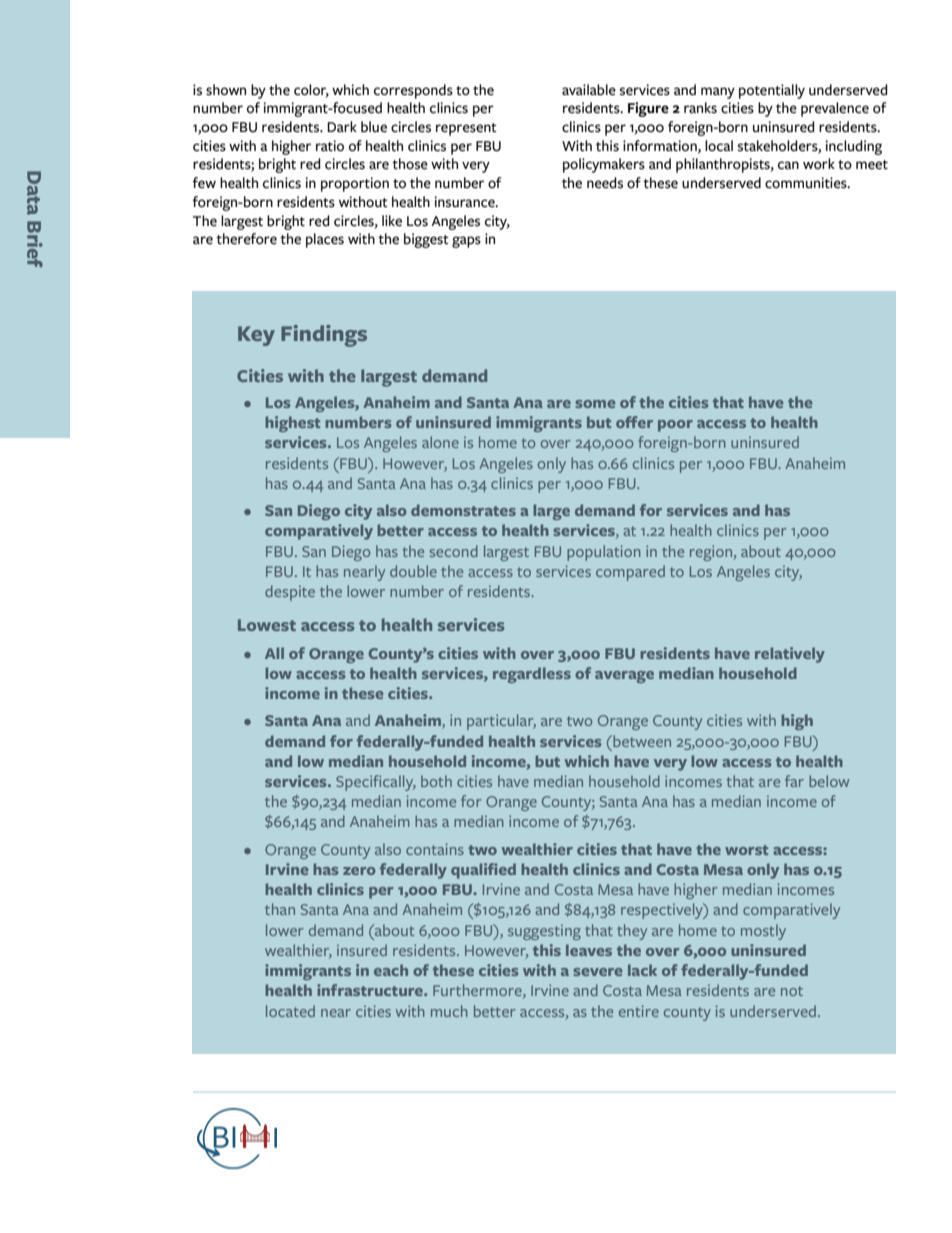 The image size is (952, 1233). I want to click on some, so click(595, 404).
